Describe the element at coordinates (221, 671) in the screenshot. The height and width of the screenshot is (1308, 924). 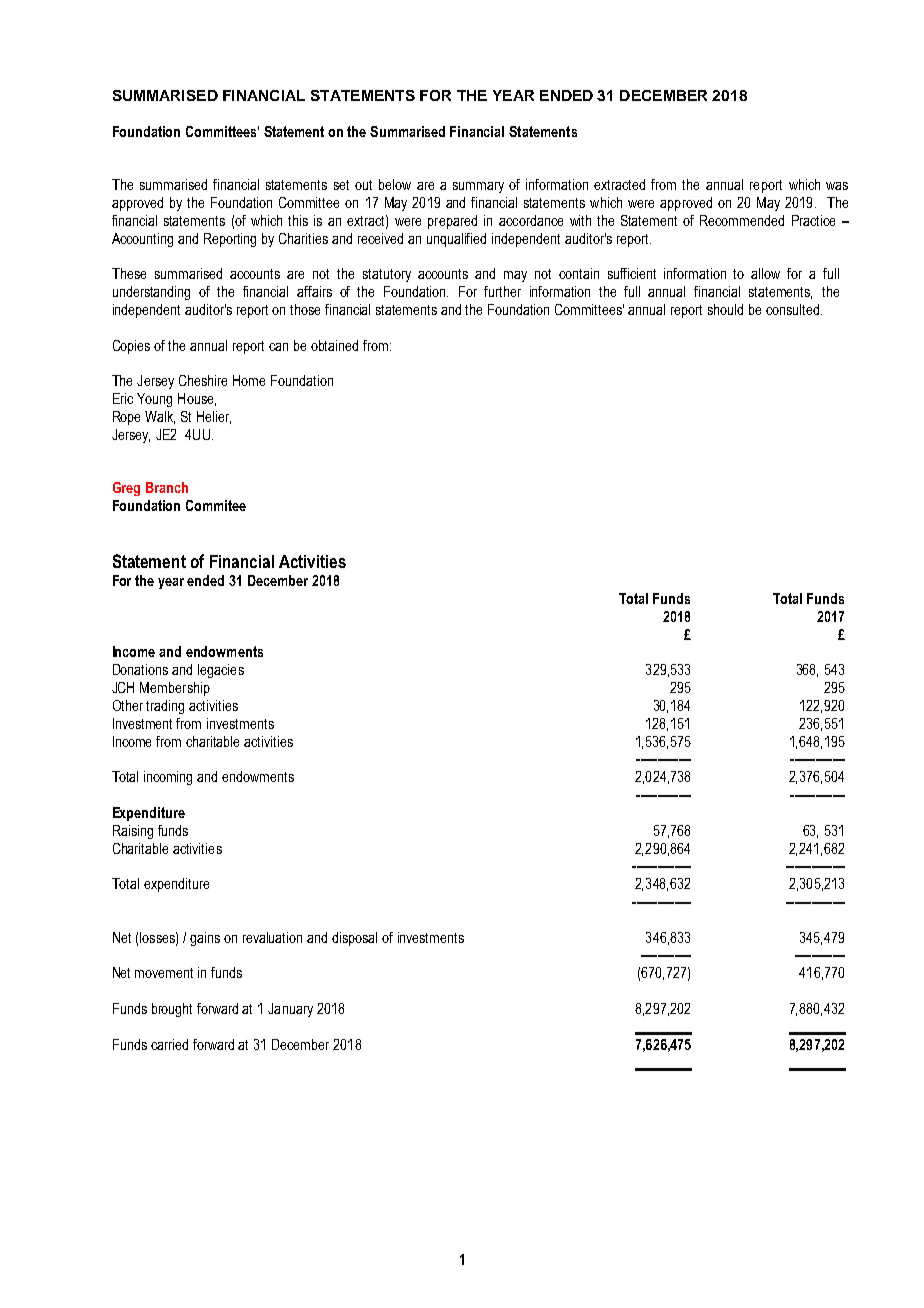
I see `legacies` at that location.
